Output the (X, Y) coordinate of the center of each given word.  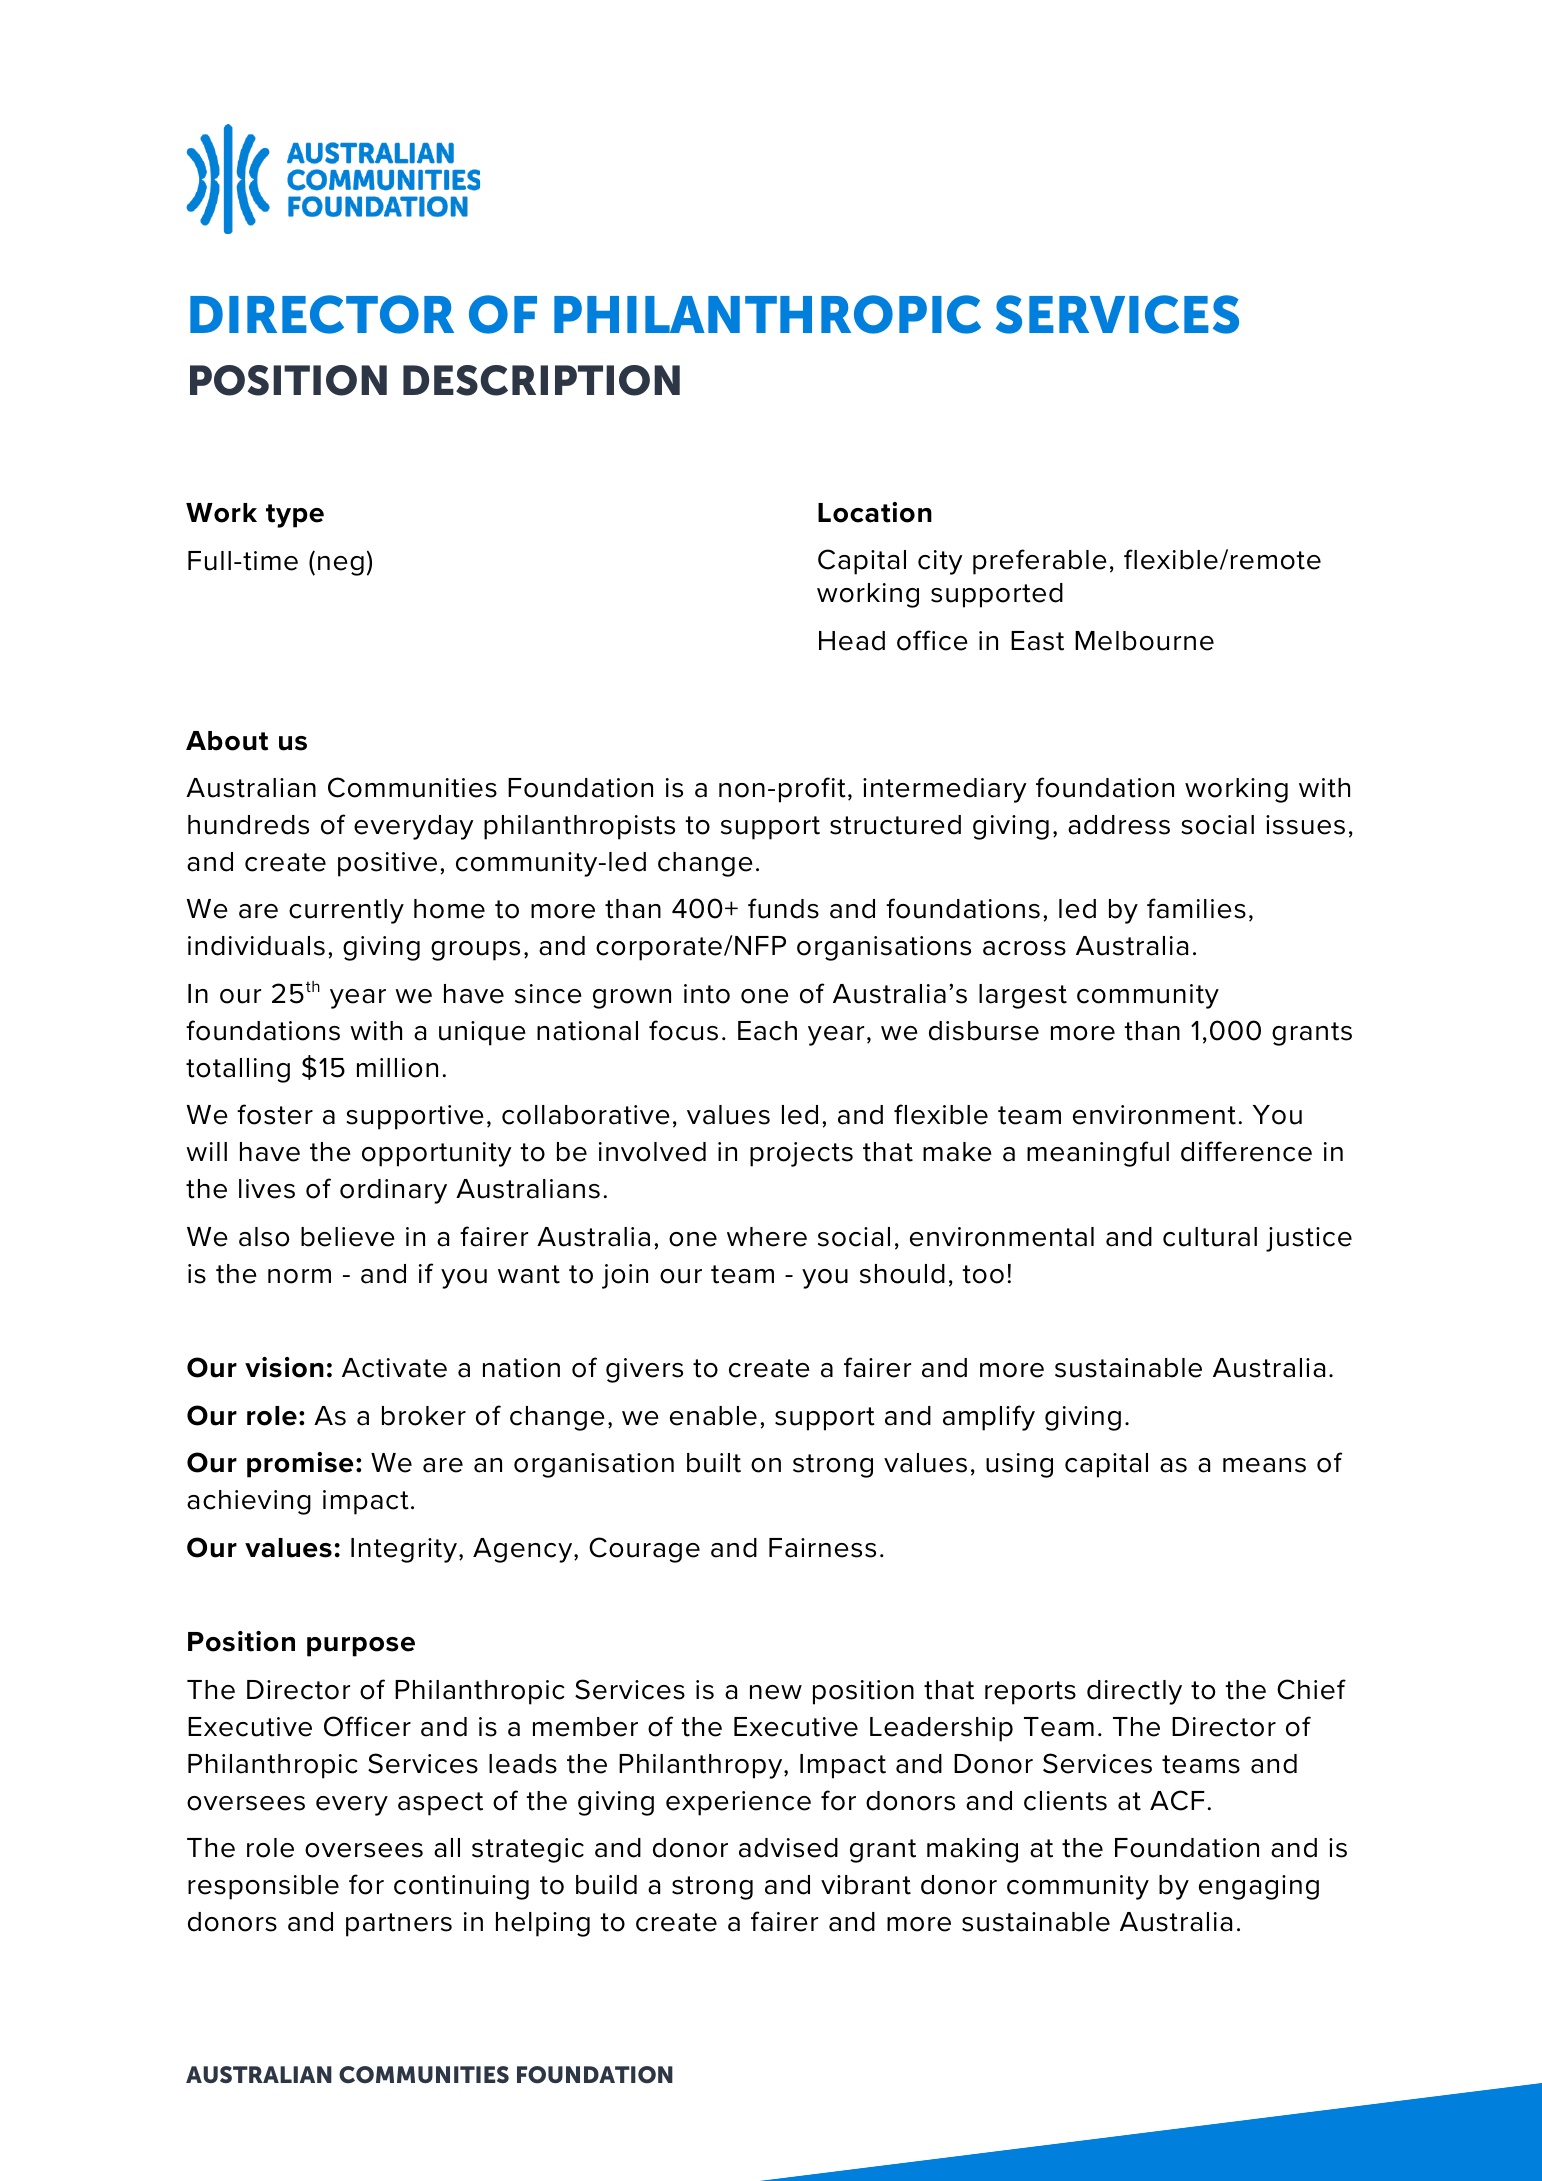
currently (346, 911)
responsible (263, 1887)
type (295, 516)
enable (713, 1416)
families (1196, 908)
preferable (1040, 562)
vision (284, 1367)
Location (875, 512)
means (1264, 1465)
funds (783, 908)
